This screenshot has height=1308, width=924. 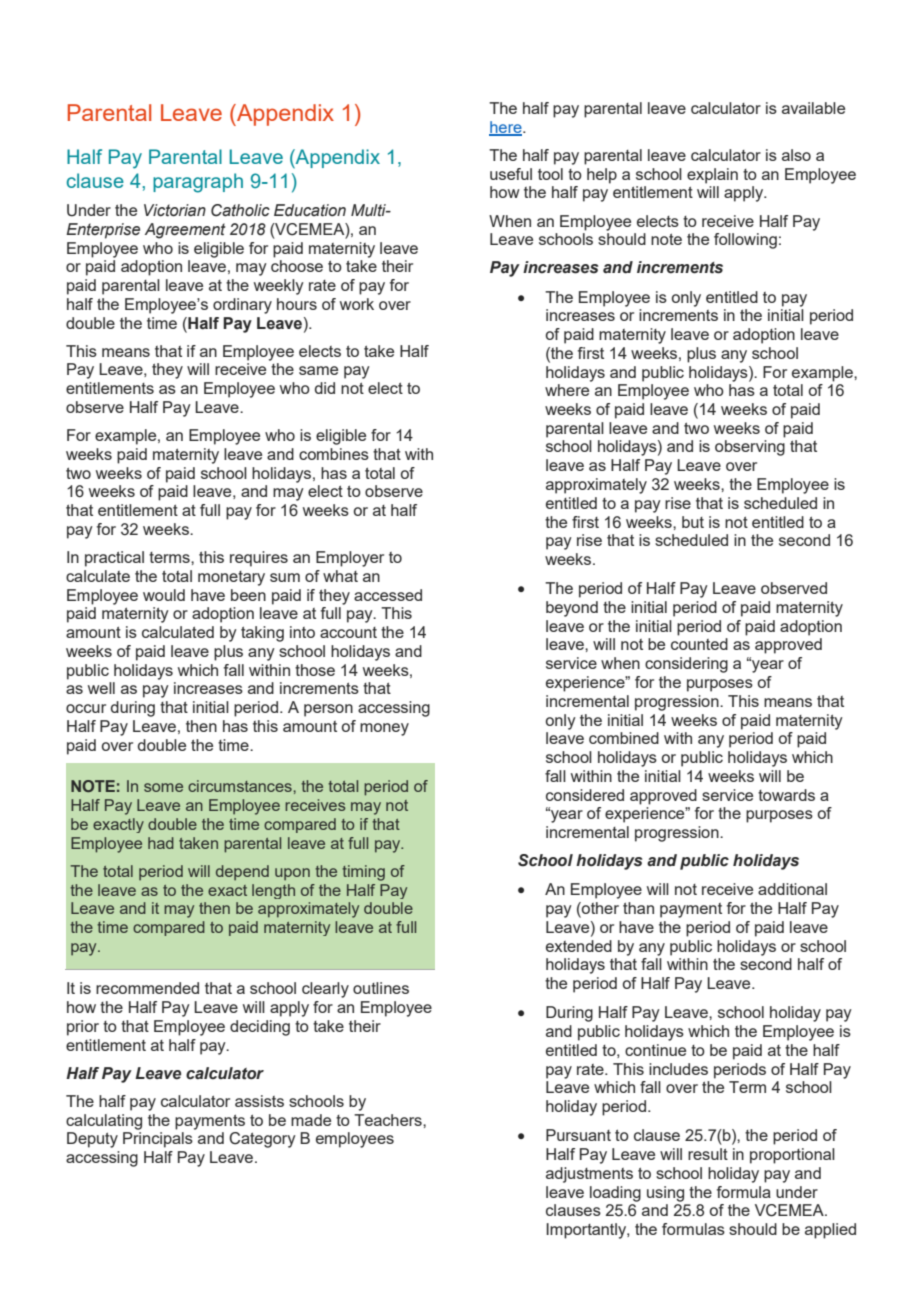 I want to click on result, so click(x=708, y=1154).
